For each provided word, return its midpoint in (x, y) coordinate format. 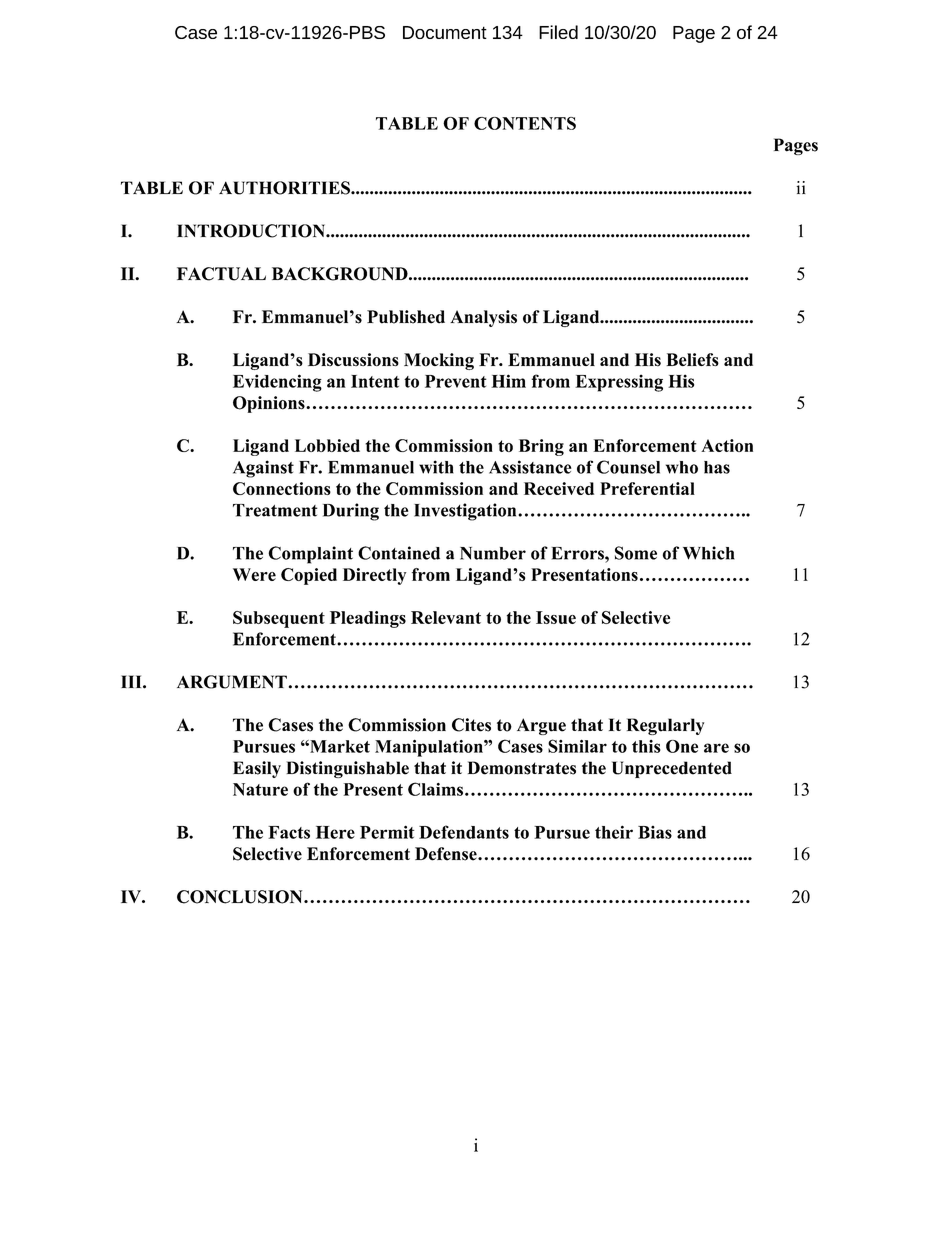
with (436, 467)
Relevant (446, 617)
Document (445, 32)
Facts (289, 832)
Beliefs (692, 359)
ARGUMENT (232, 682)
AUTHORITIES (285, 188)
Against (263, 469)
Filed (558, 32)
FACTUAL (221, 274)
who (682, 467)
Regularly (665, 726)
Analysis (483, 318)
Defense (447, 854)
